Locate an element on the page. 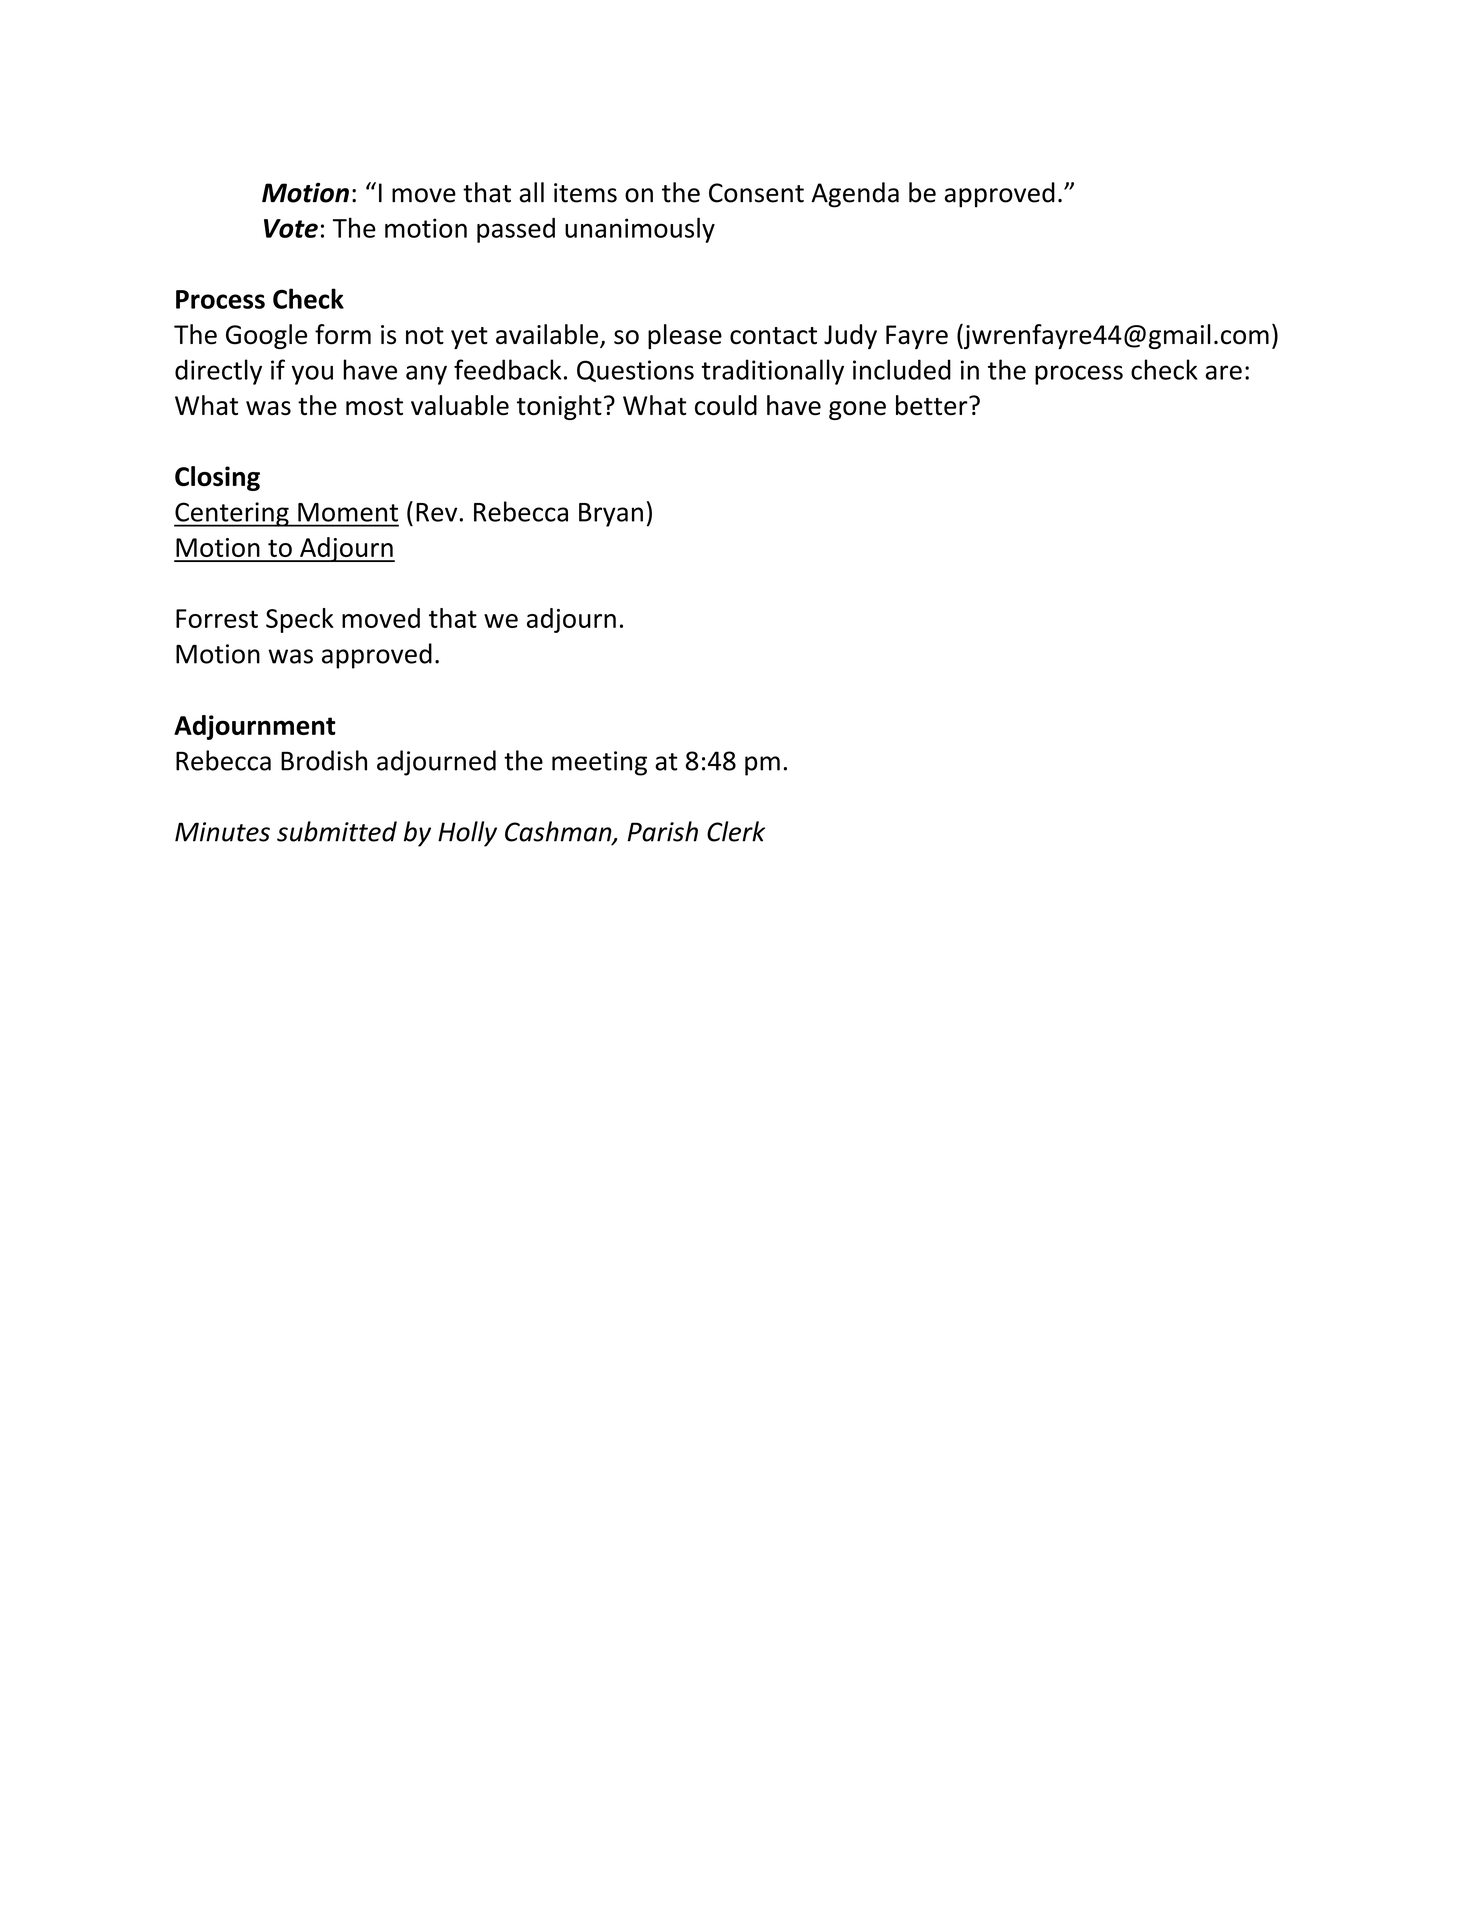 This document has width=1483, height=1919. meeting is located at coordinates (599, 763).
